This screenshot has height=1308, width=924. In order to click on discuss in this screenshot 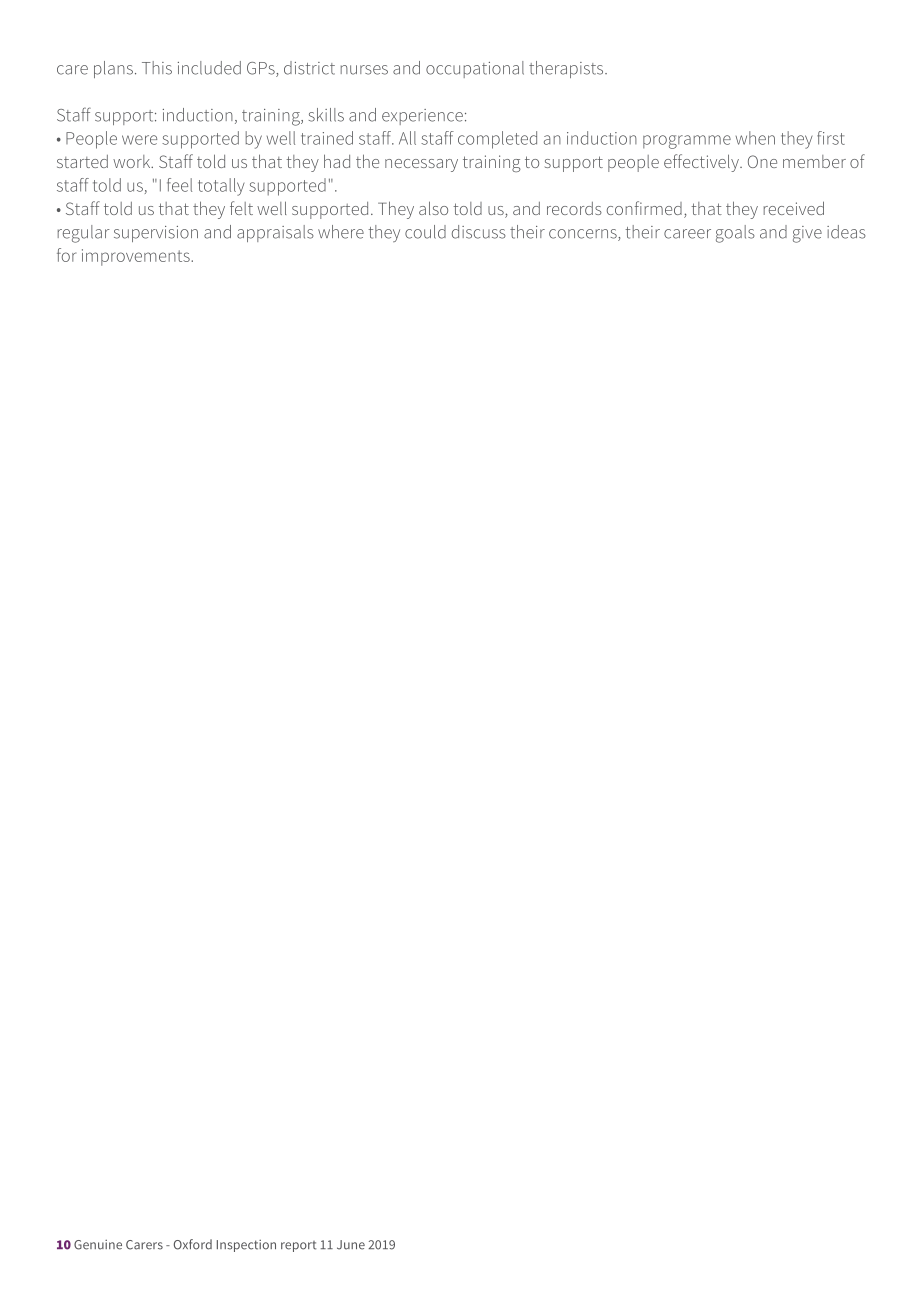, I will do `click(479, 232)`.
